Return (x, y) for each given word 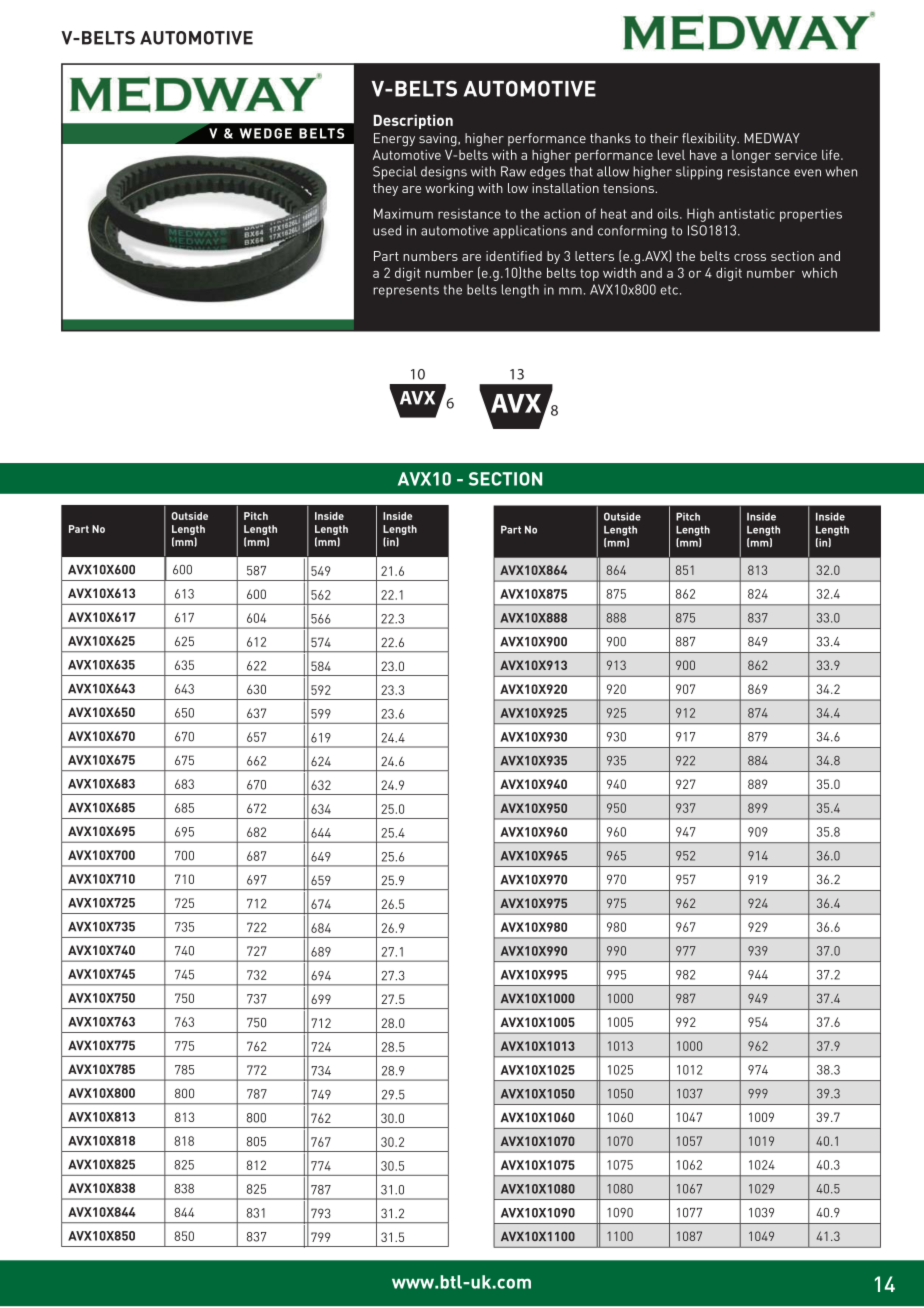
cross (750, 257)
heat (614, 213)
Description (413, 121)
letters (594, 256)
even (807, 173)
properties (811, 215)
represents (406, 291)
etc (669, 290)
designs (444, 173)
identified (514, 256)
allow (613, 171)
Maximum (403, 213)
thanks (610, 138)
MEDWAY (772, 138)
